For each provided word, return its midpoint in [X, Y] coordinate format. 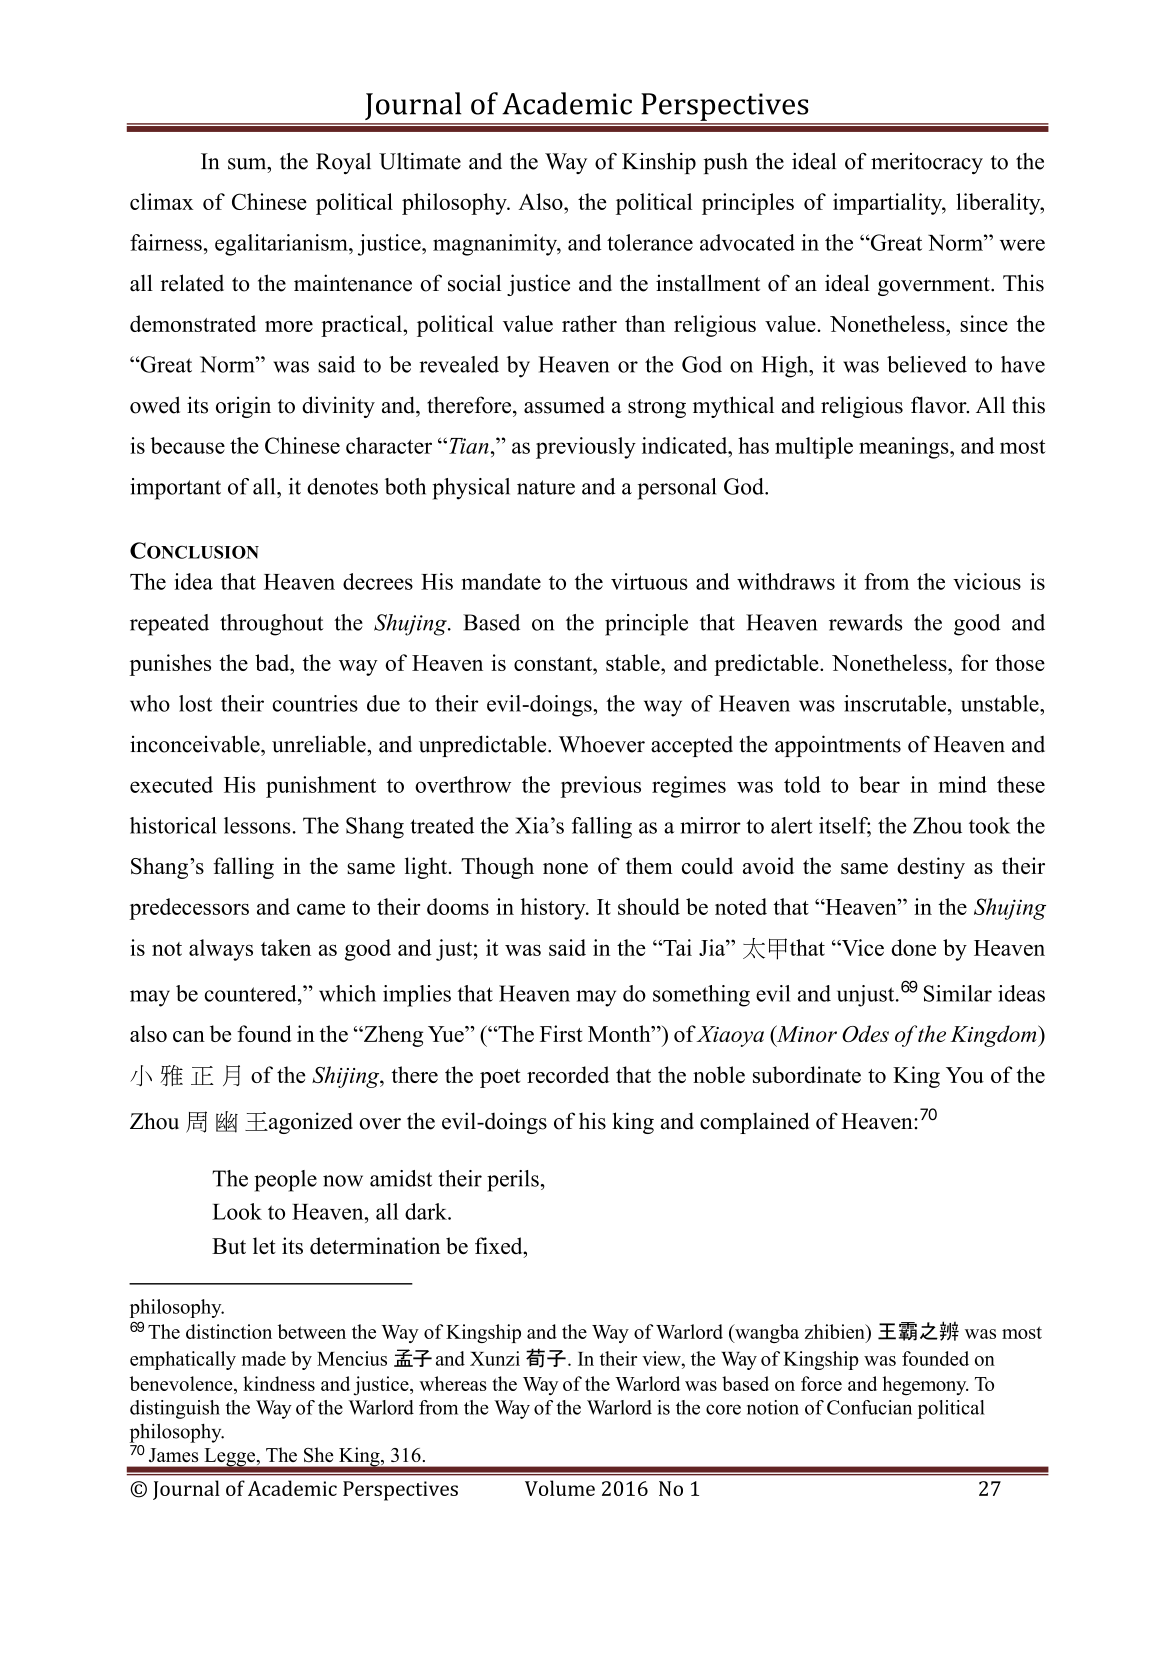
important [175, 489]
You [965, 1075]
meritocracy [927, 163]
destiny [931, 868]
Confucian [869, 1407]
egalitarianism [282, 245]
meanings [905, 448]
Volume [560, 1488]
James [173, 1455]
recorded [568, 1074]
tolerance [650, 242]
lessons [257, 825]
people [285, 1181]
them [649, 865]
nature [546, 487]
